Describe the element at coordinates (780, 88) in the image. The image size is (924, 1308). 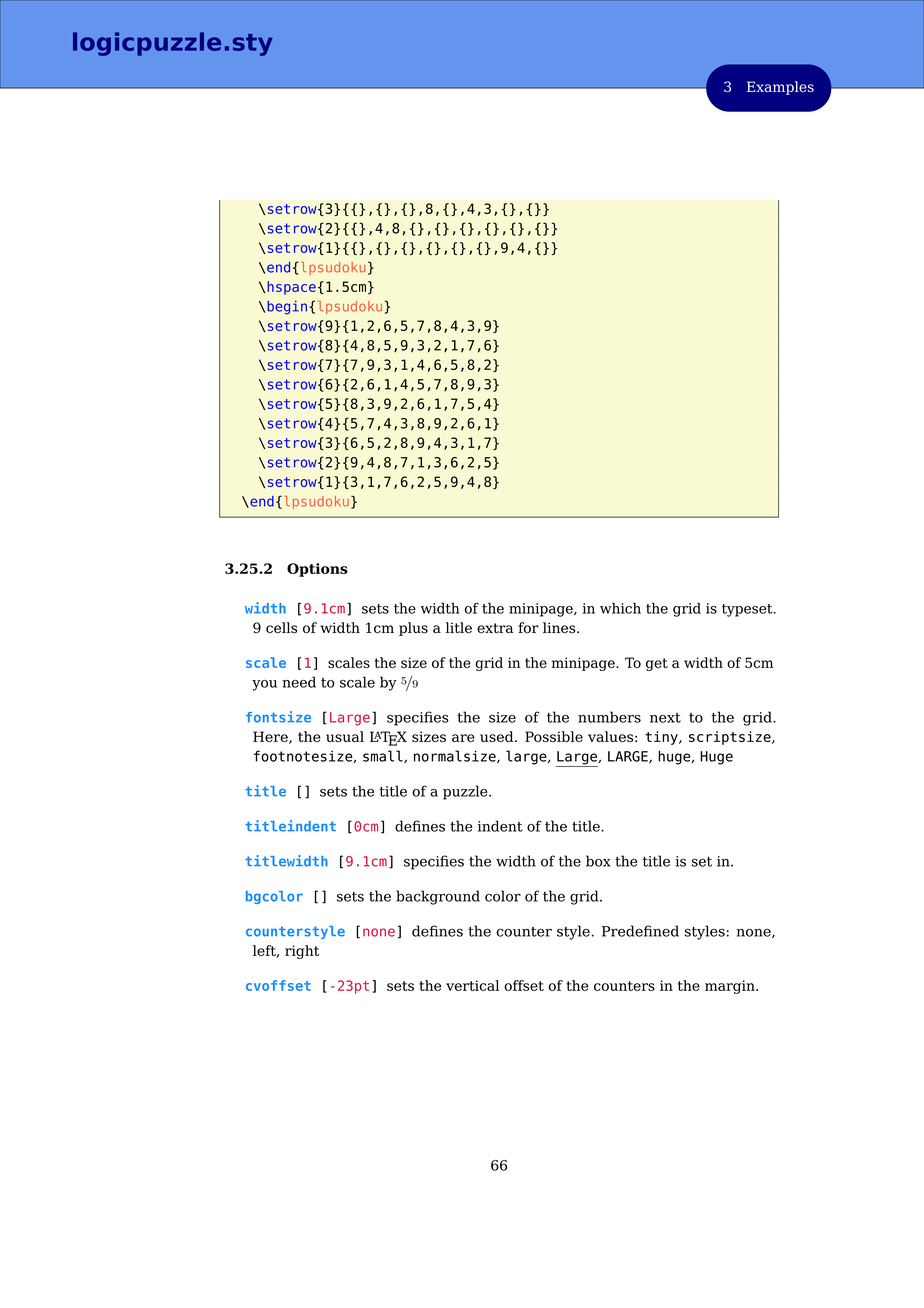
I see `Examples` at that location.
